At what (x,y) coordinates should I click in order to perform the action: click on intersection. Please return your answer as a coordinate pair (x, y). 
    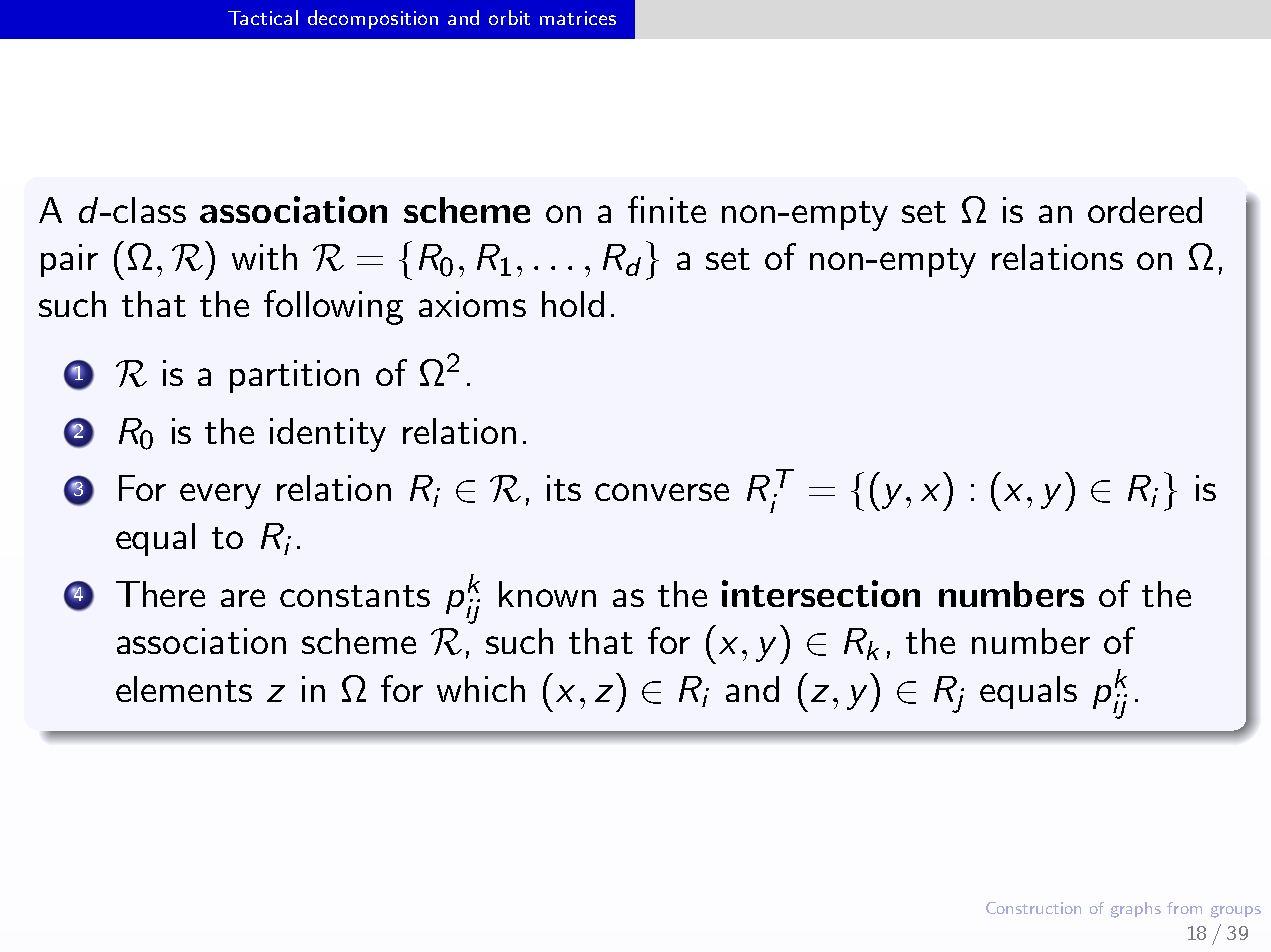
    Looking at the image, I should click on (821, 593).
